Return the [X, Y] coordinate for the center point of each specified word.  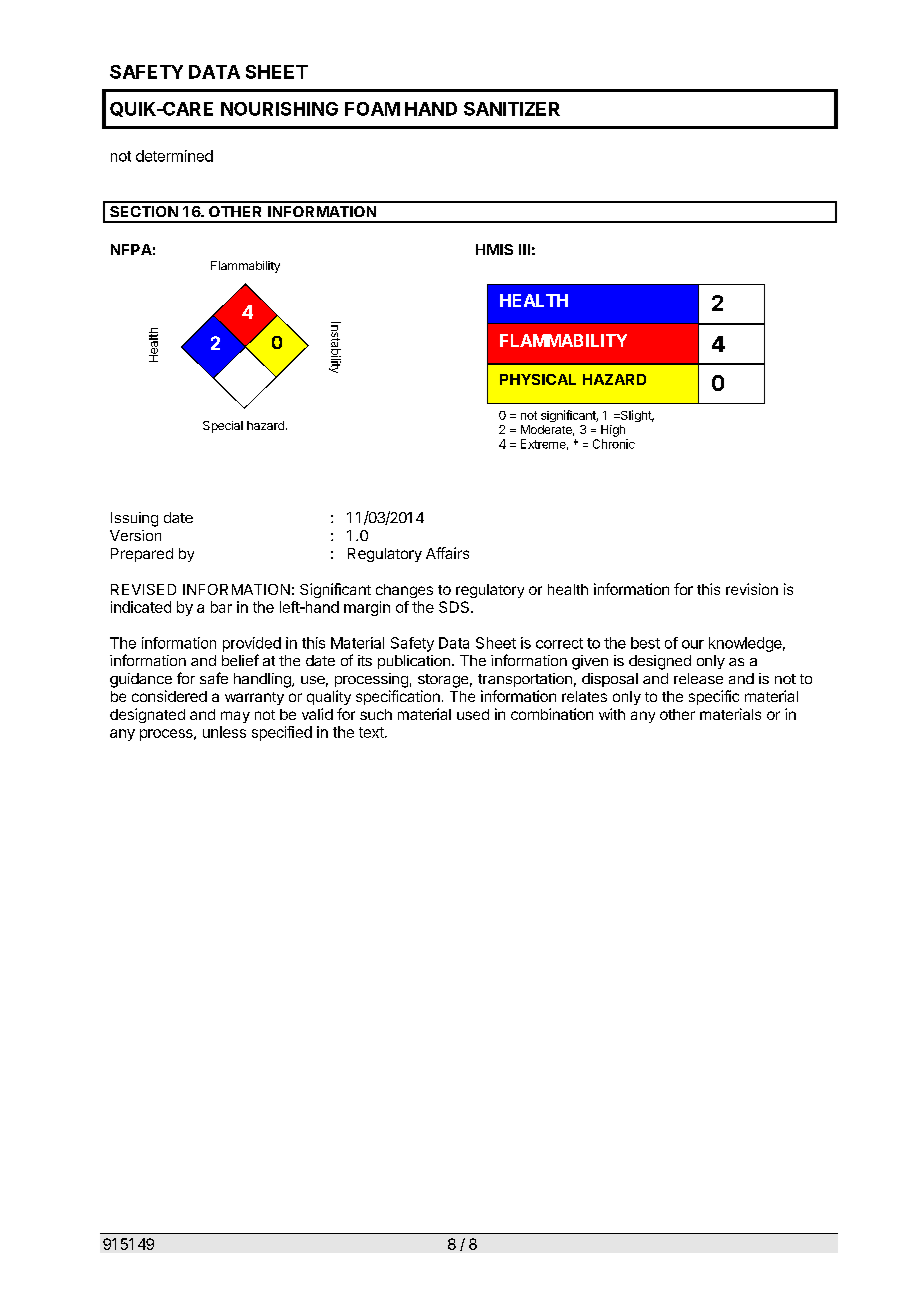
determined [174, 156]
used [473, 714]
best [645, 643]
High [613, 431]
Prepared [142, 555]
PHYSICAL [538, 379]
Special [223, 427]
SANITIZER [512, 109]
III [524, 249]
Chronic [614, 444]
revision [752, 589]
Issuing [134, 519]
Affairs [447, 553]
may [235, 717]
